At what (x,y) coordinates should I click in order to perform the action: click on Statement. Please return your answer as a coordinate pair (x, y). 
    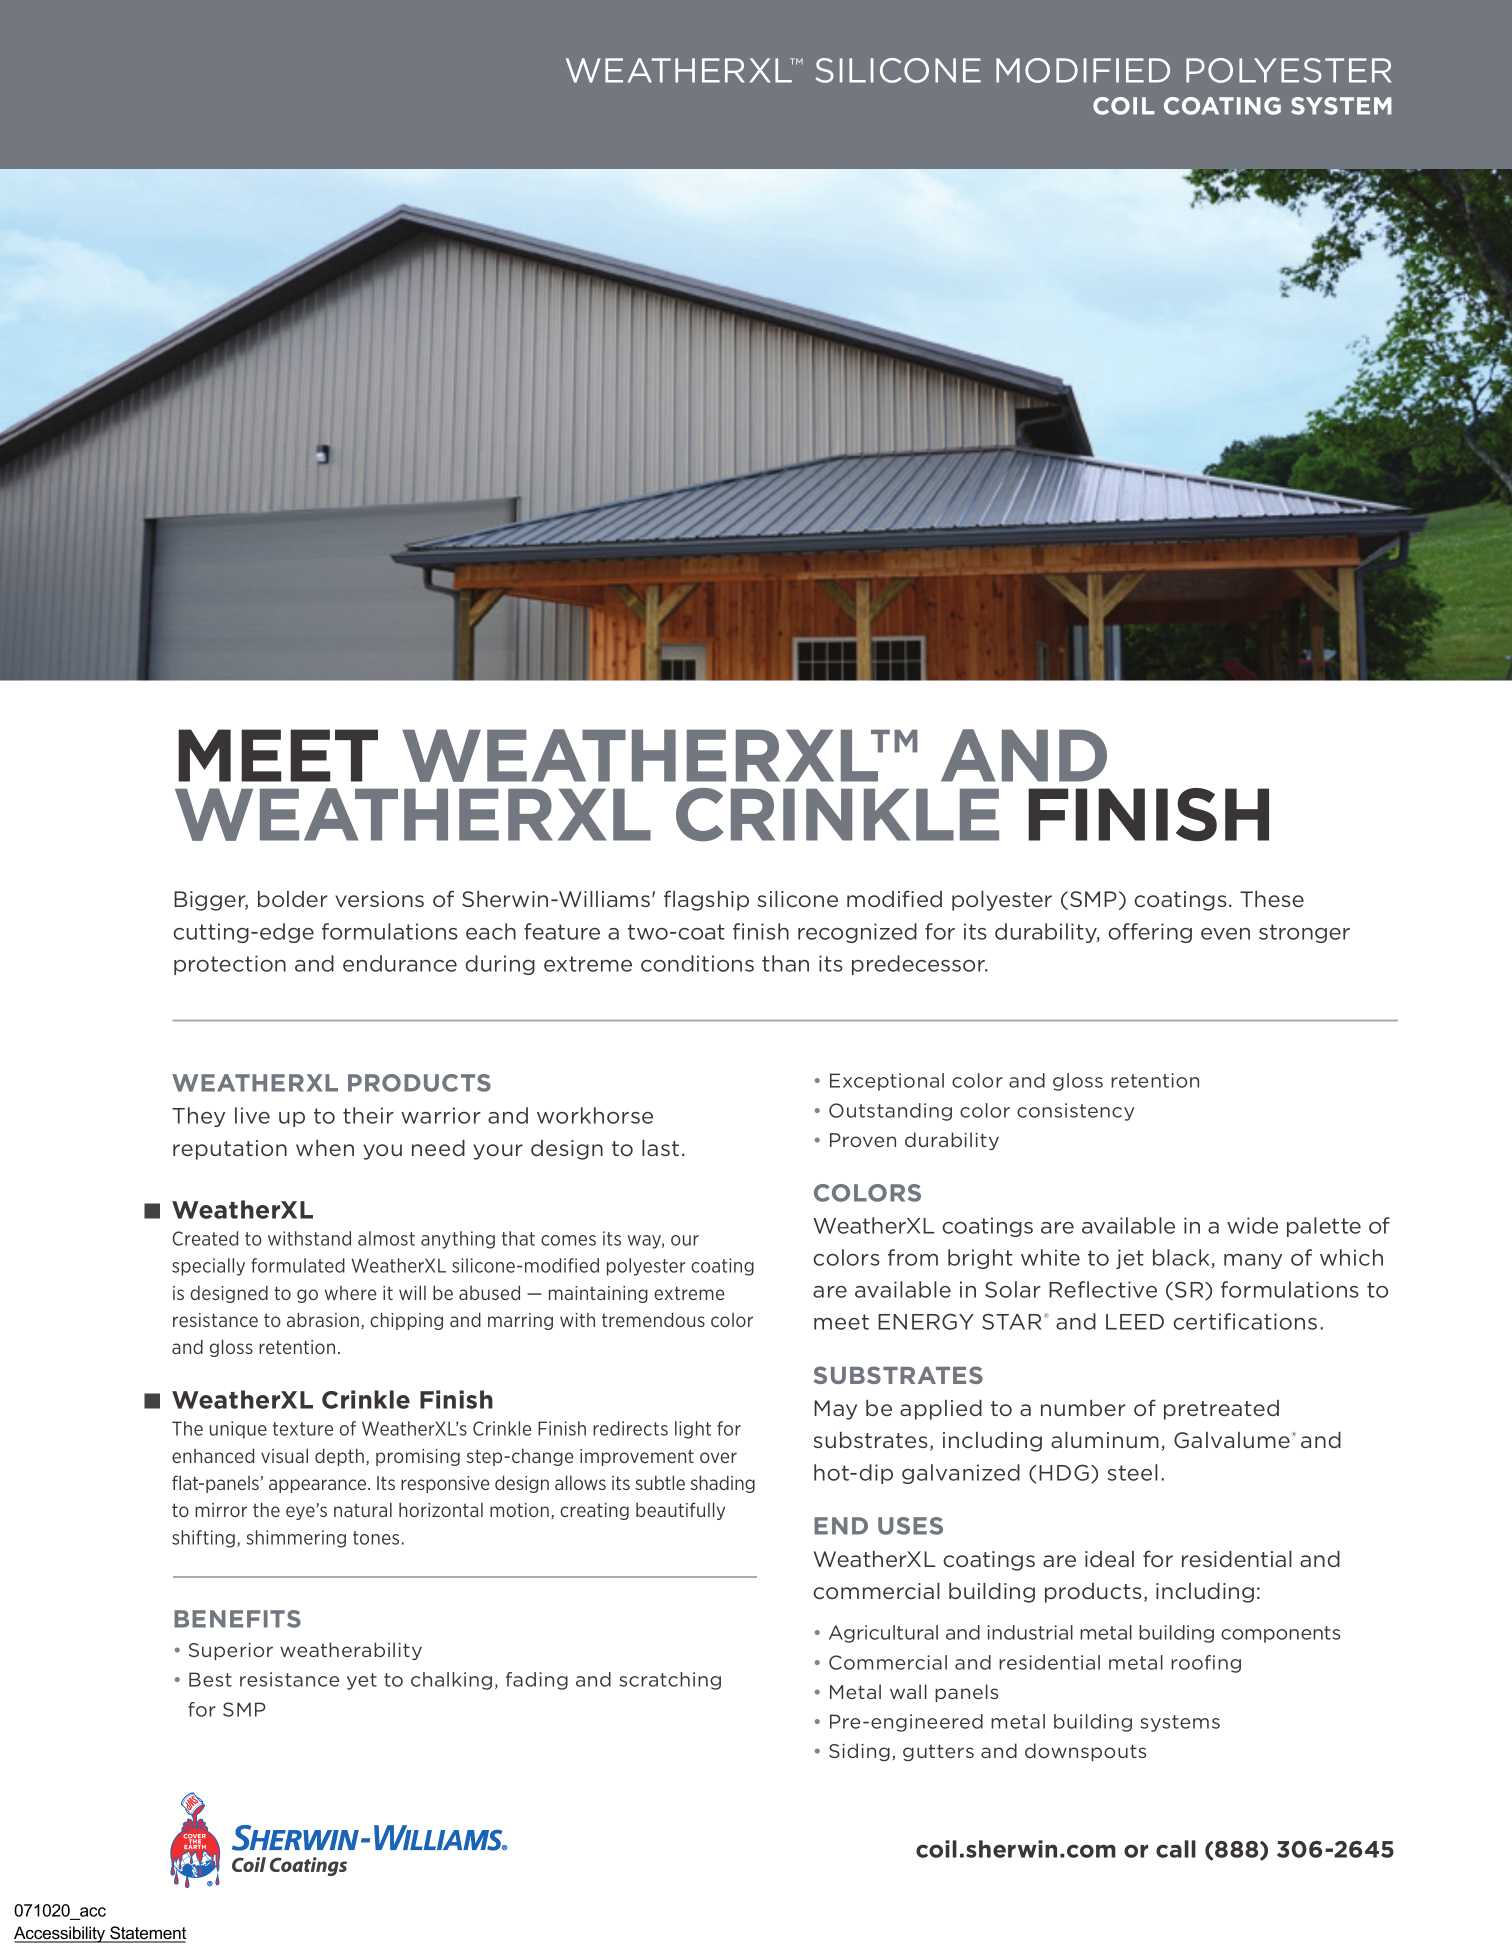
    Looking at the image, I should click on (147, 1934).
